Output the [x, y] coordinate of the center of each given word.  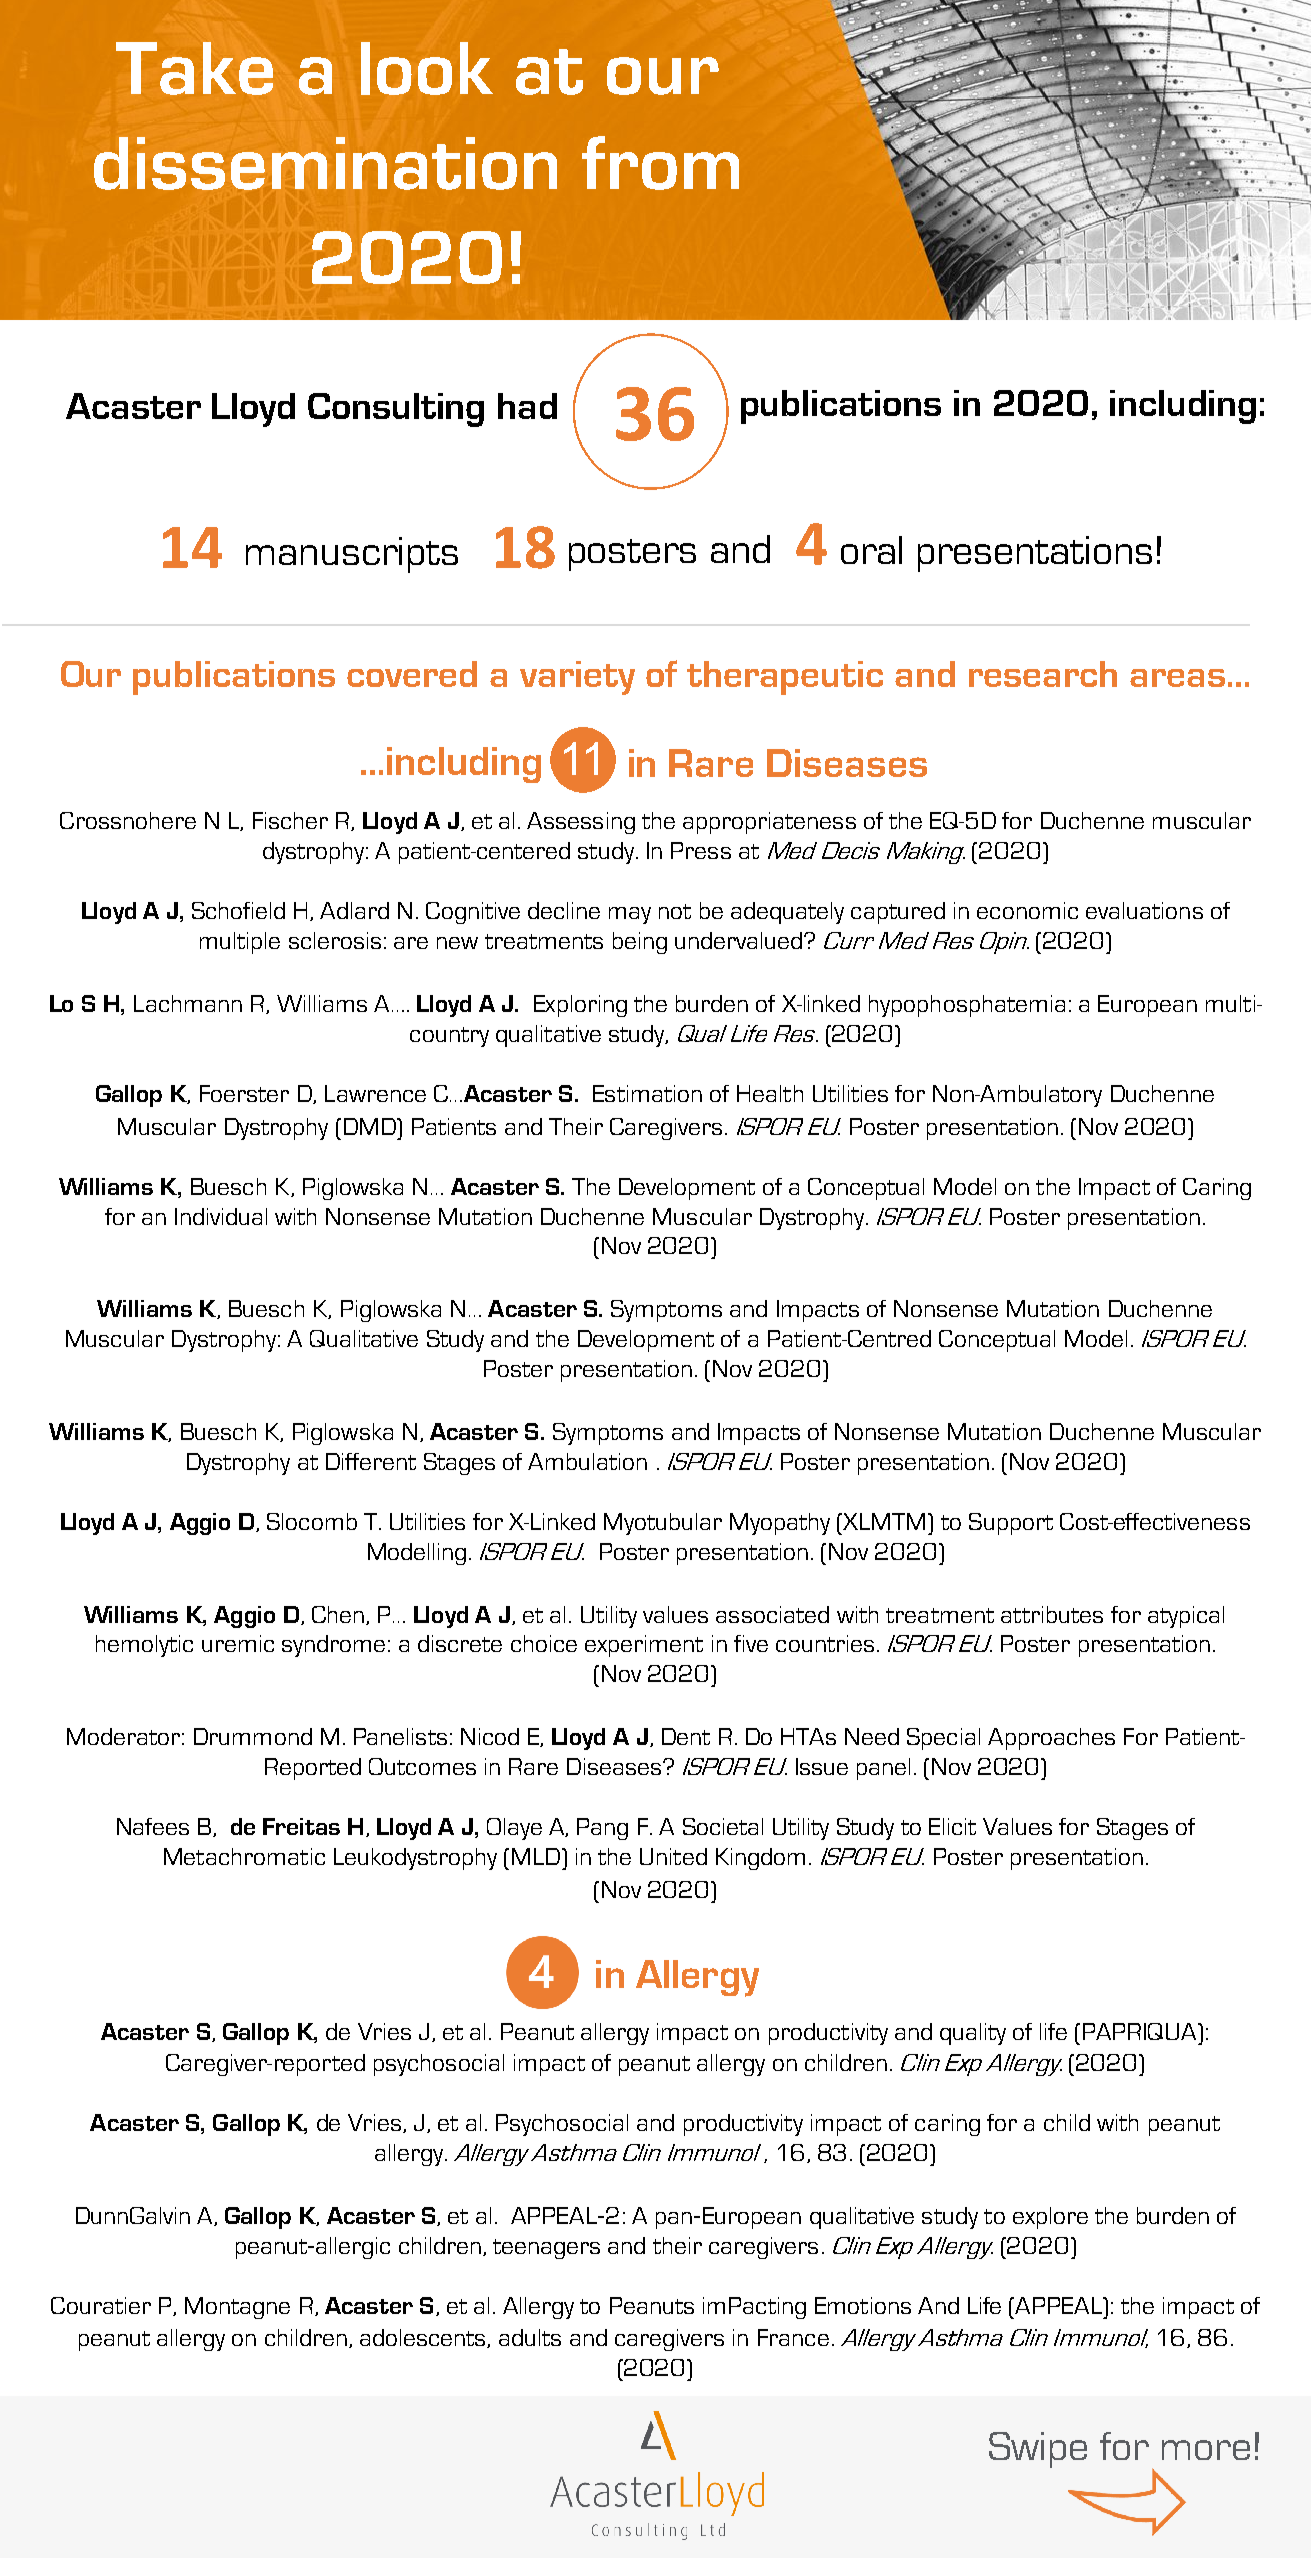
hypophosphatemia [967, 1006]
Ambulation [587, 1461]
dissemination [325, 163]
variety [577, 678]
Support [1011, 1524]
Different [371, 1461]
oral [871, 550]
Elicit [952, 1826]
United [673, 1856]
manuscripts [352, 555]
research [1043, 674]
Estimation [647, 1093]
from [660, 163]
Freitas [301, 1826]
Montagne [237, 2308]
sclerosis [335, 940]
